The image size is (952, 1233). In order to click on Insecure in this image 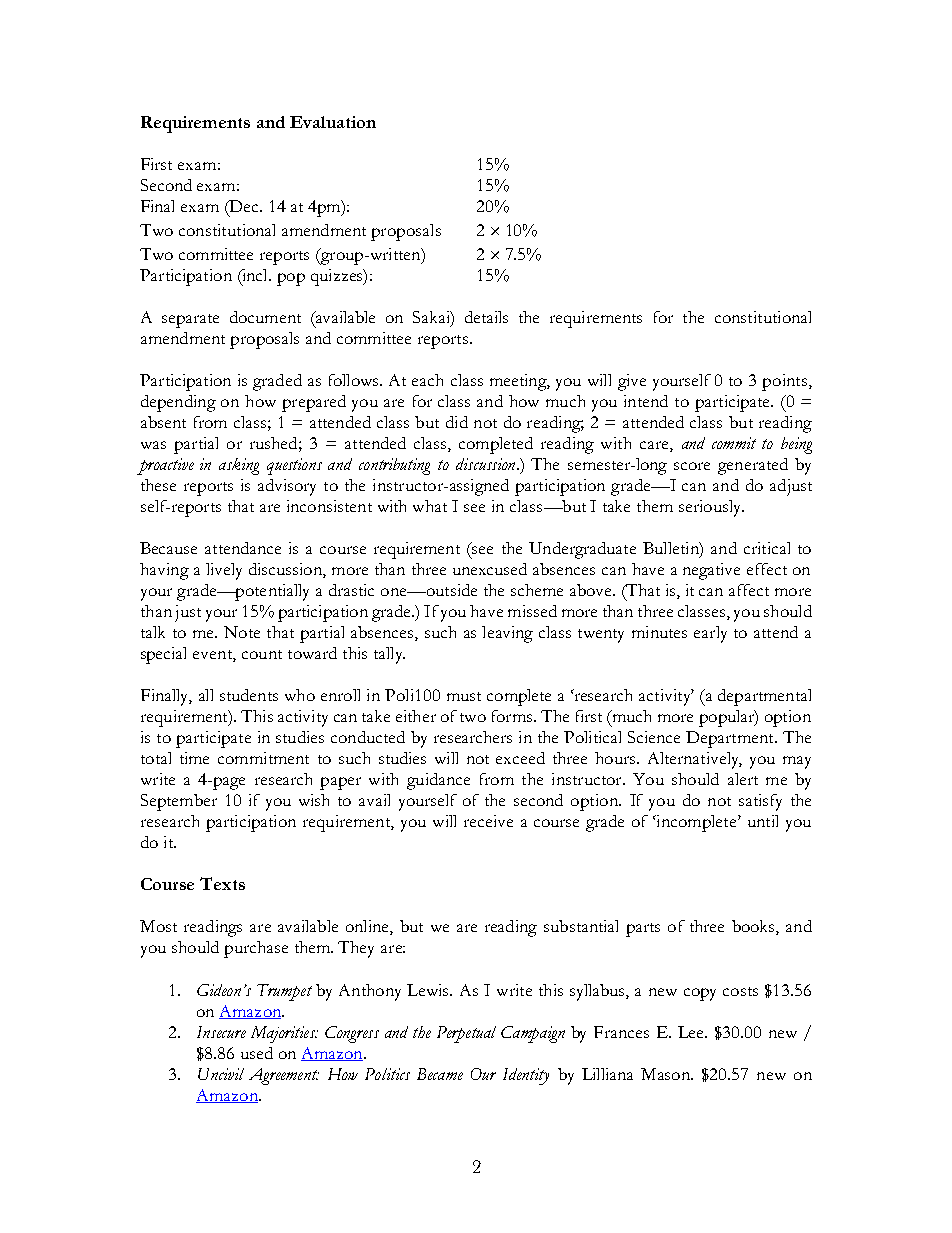, I will do `click(221, 1032)`.
